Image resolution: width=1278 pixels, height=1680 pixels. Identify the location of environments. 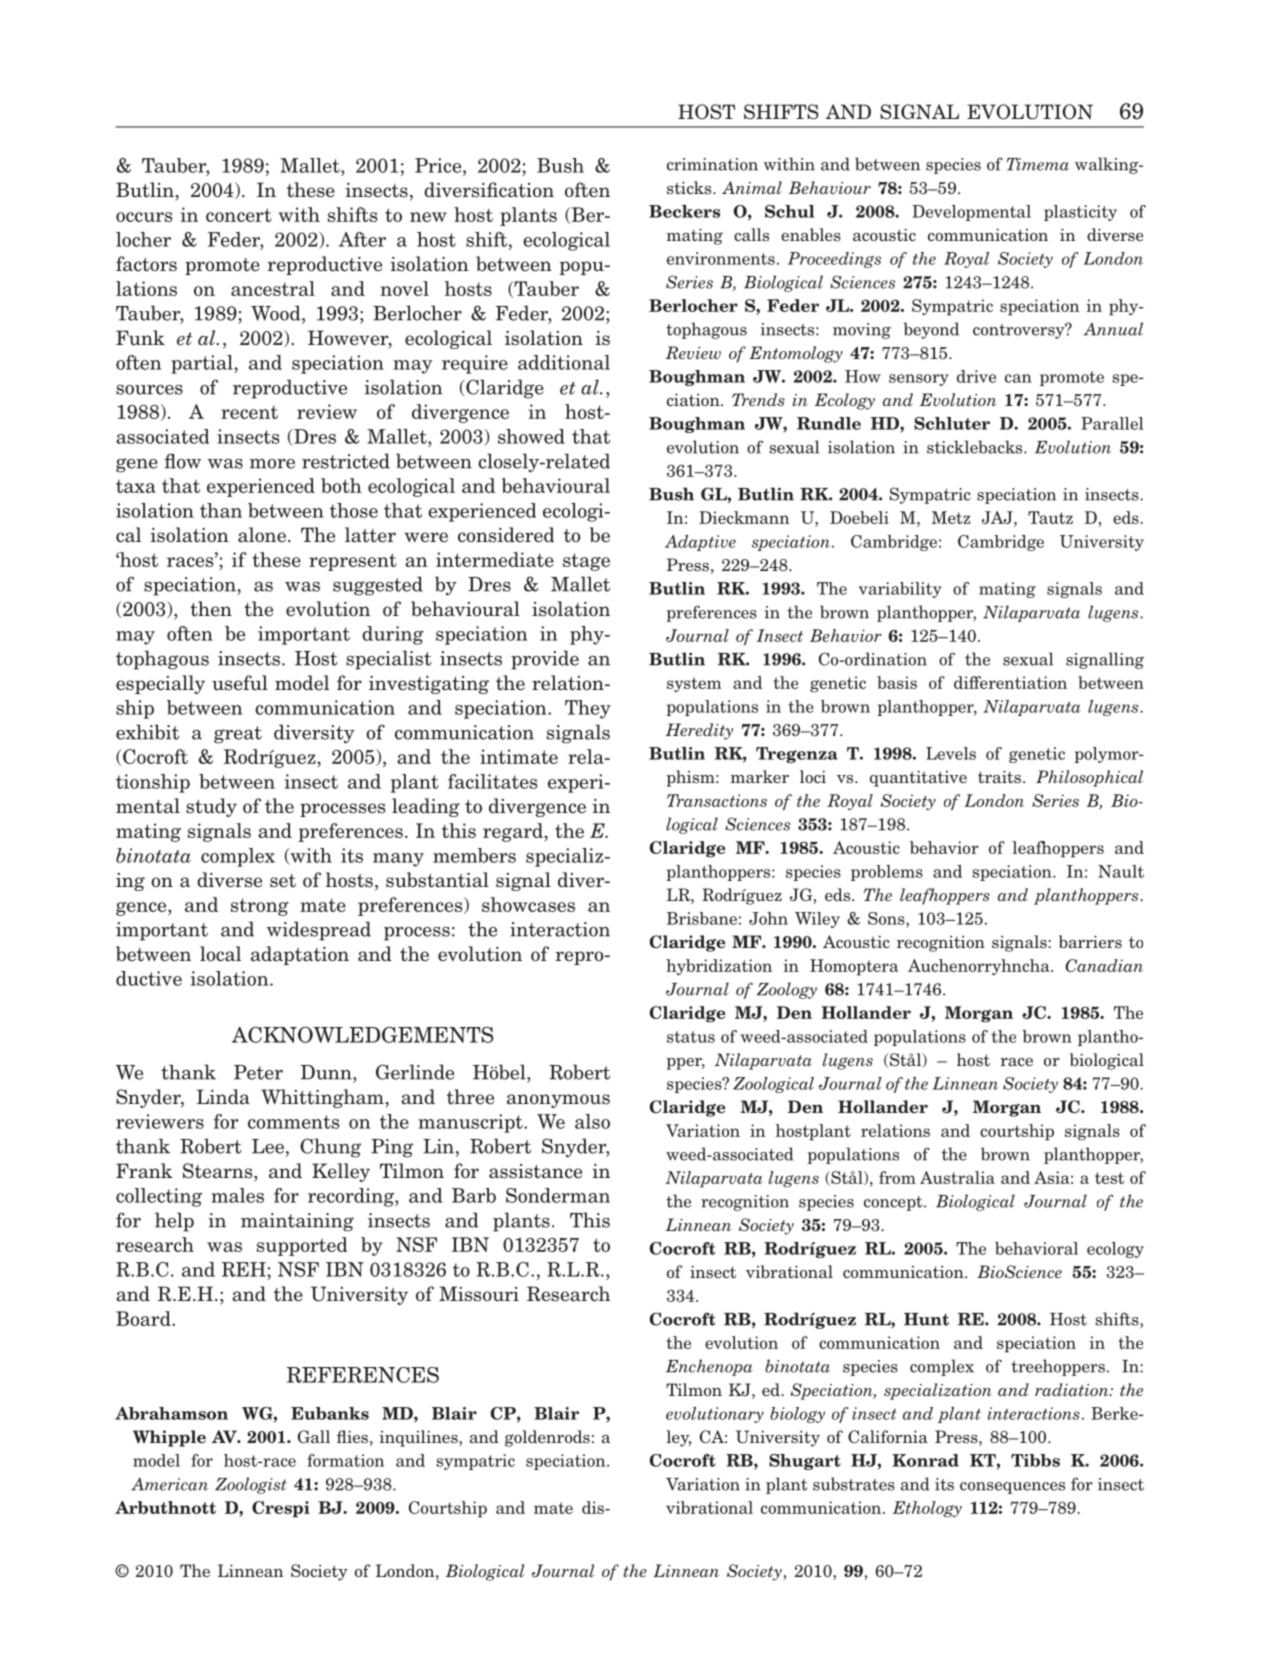
(721, 258).
